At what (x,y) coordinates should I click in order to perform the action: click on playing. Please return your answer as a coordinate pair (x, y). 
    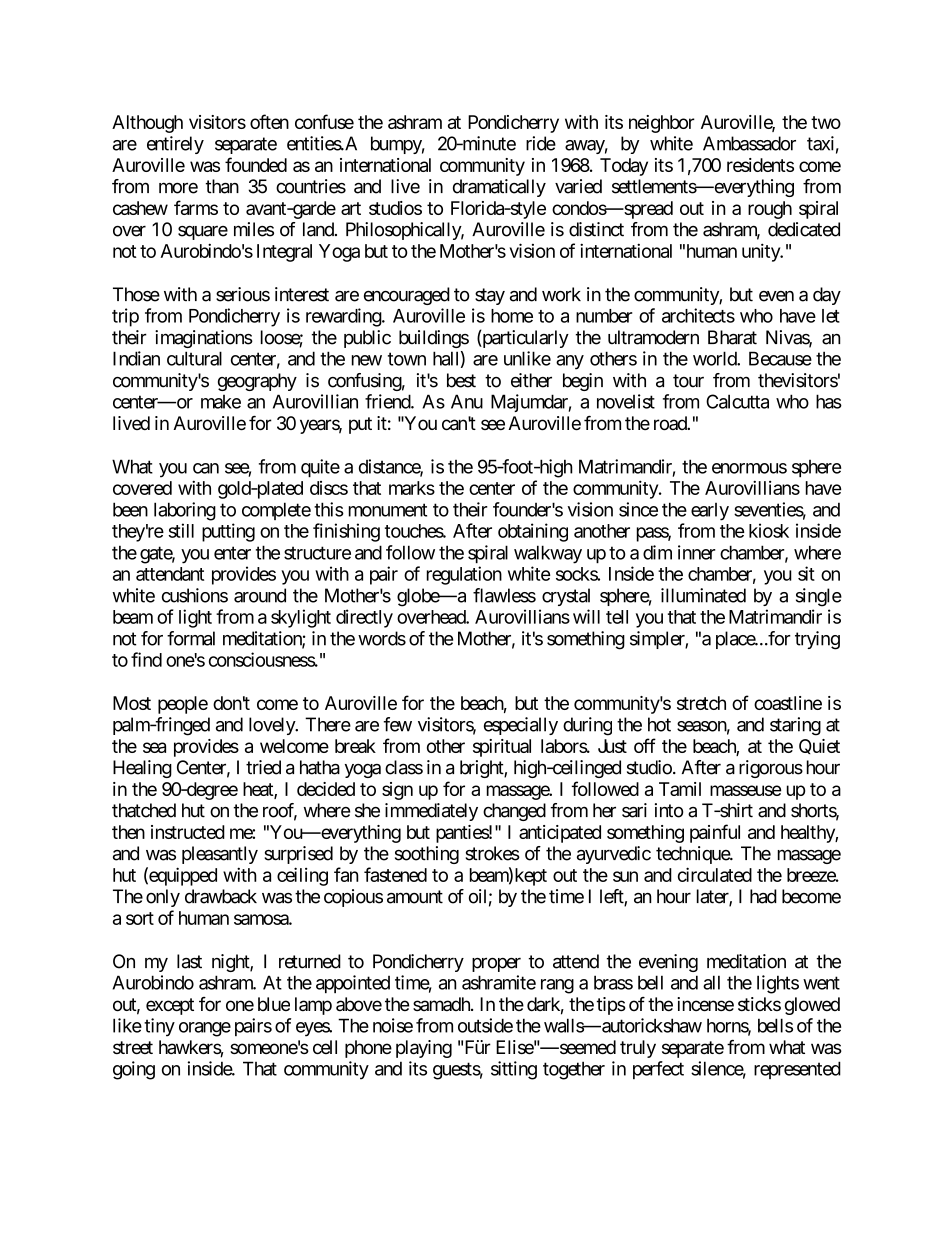
    Looking at the image, I should click on (424, 1049).
